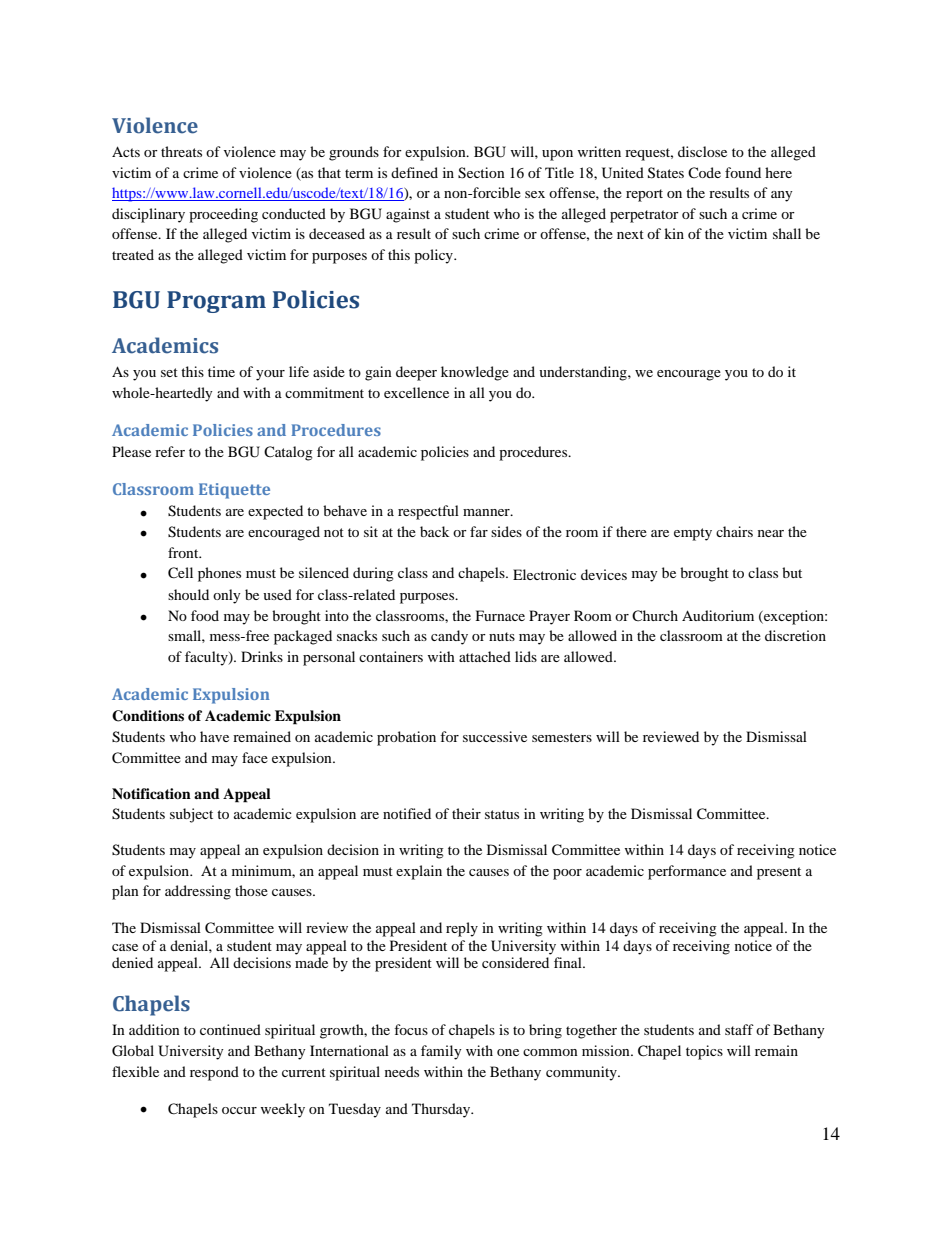 The image size is (952, 1233). I want to click on their, so click(466, 813).
